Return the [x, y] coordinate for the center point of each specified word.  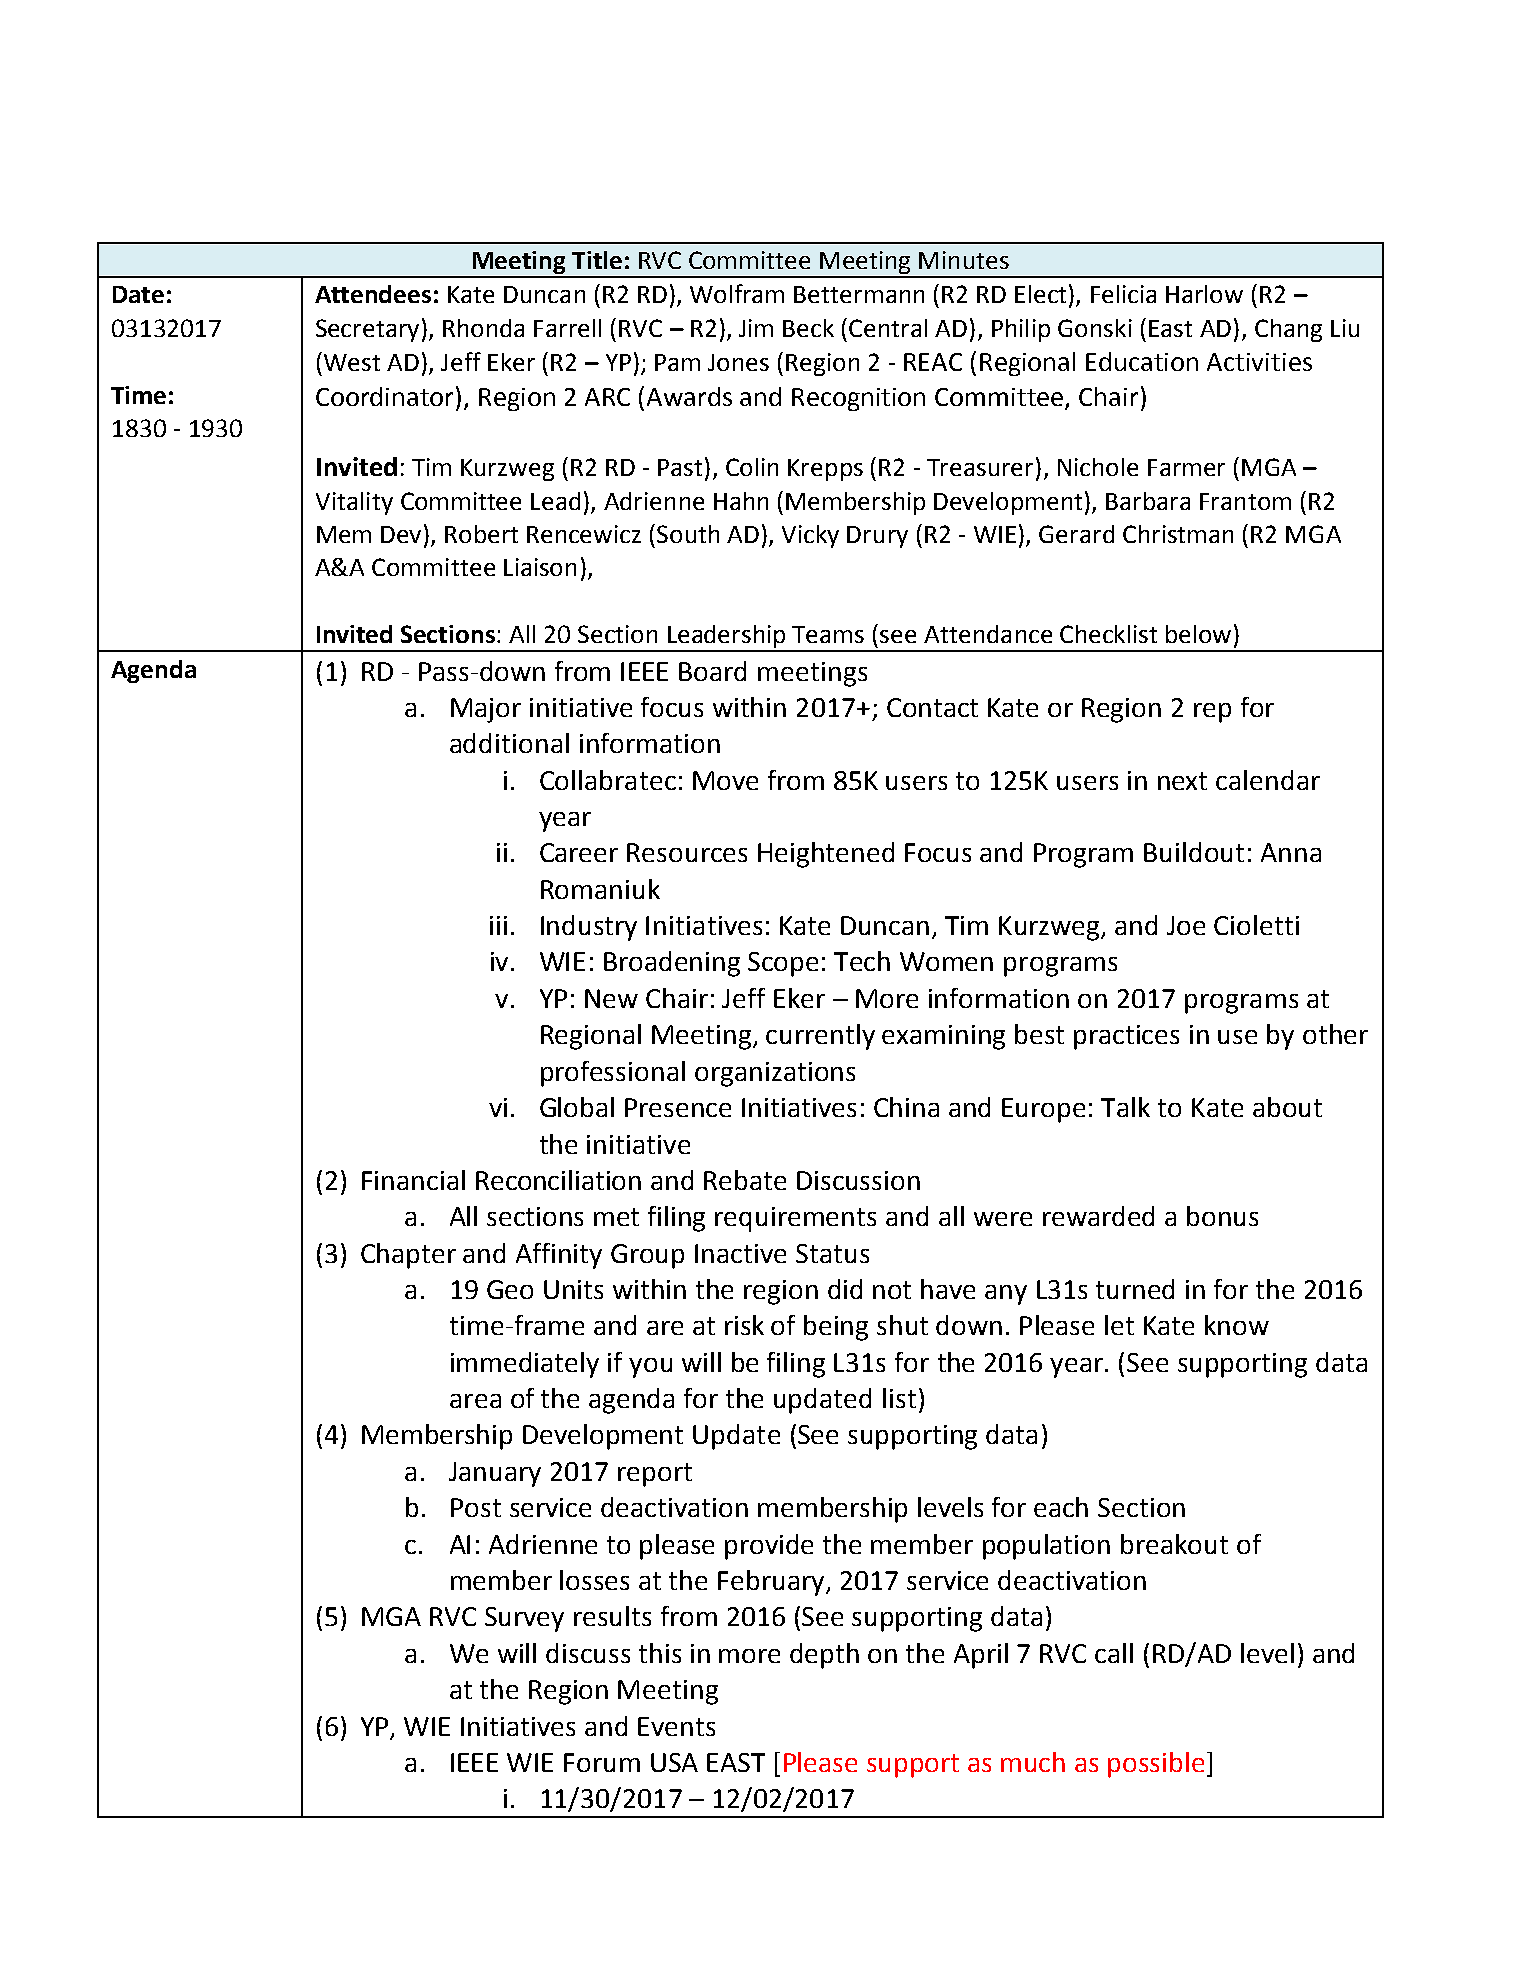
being [836, 1328]
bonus [1222, 1216]
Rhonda [483, 328]
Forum [602, 1762]
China [906, 1107]
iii [498, 925]
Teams [828, 634]
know [1237, 1325]
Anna [1291, 852]
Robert [481, 534]
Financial [413, 1180]
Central [888, 328]
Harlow [1204, 294]
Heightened [826, 855]
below [1198, 634]
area [475, 1401]
